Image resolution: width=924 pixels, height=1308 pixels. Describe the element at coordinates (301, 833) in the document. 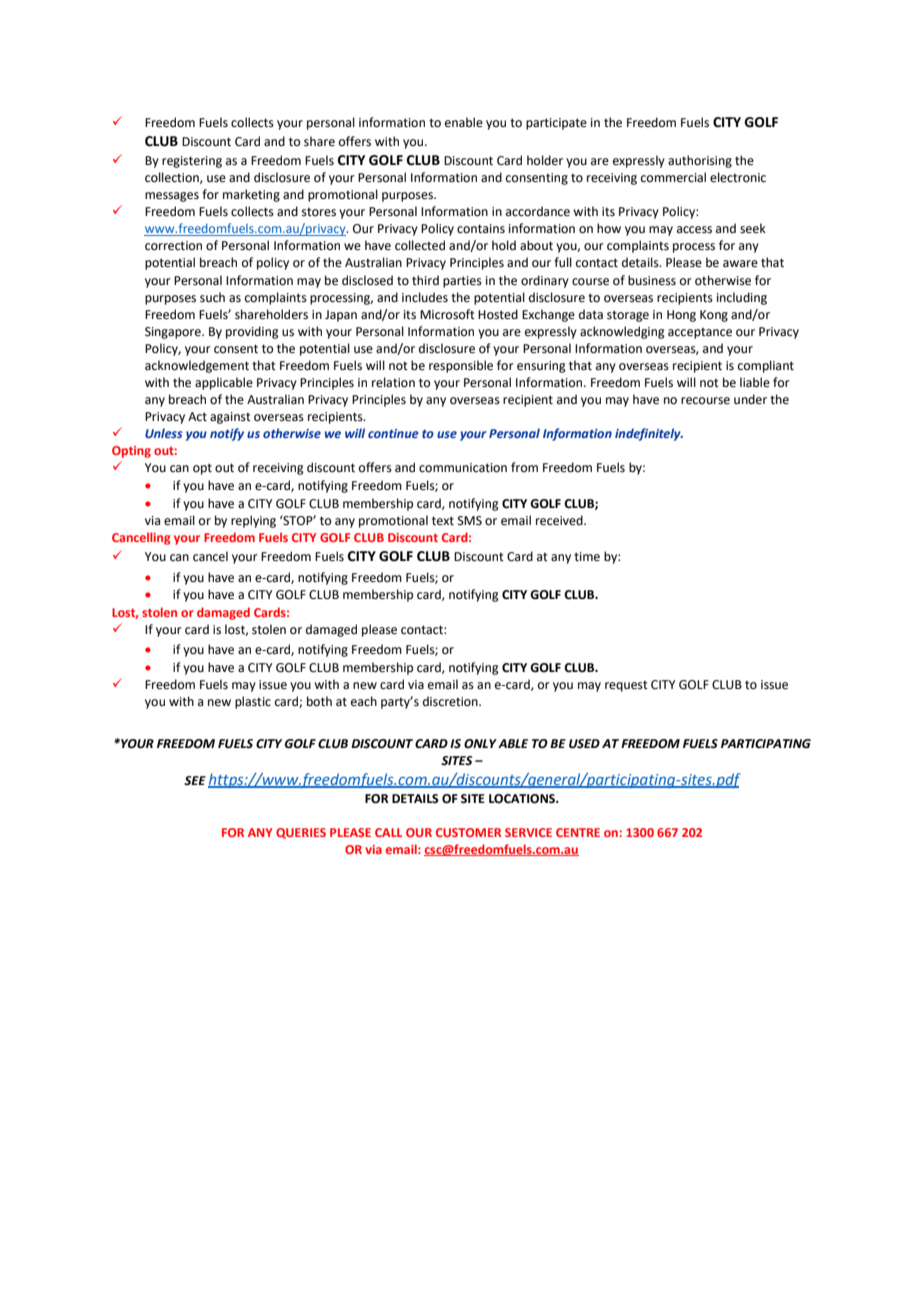

I see `QUERIES` at that location.
